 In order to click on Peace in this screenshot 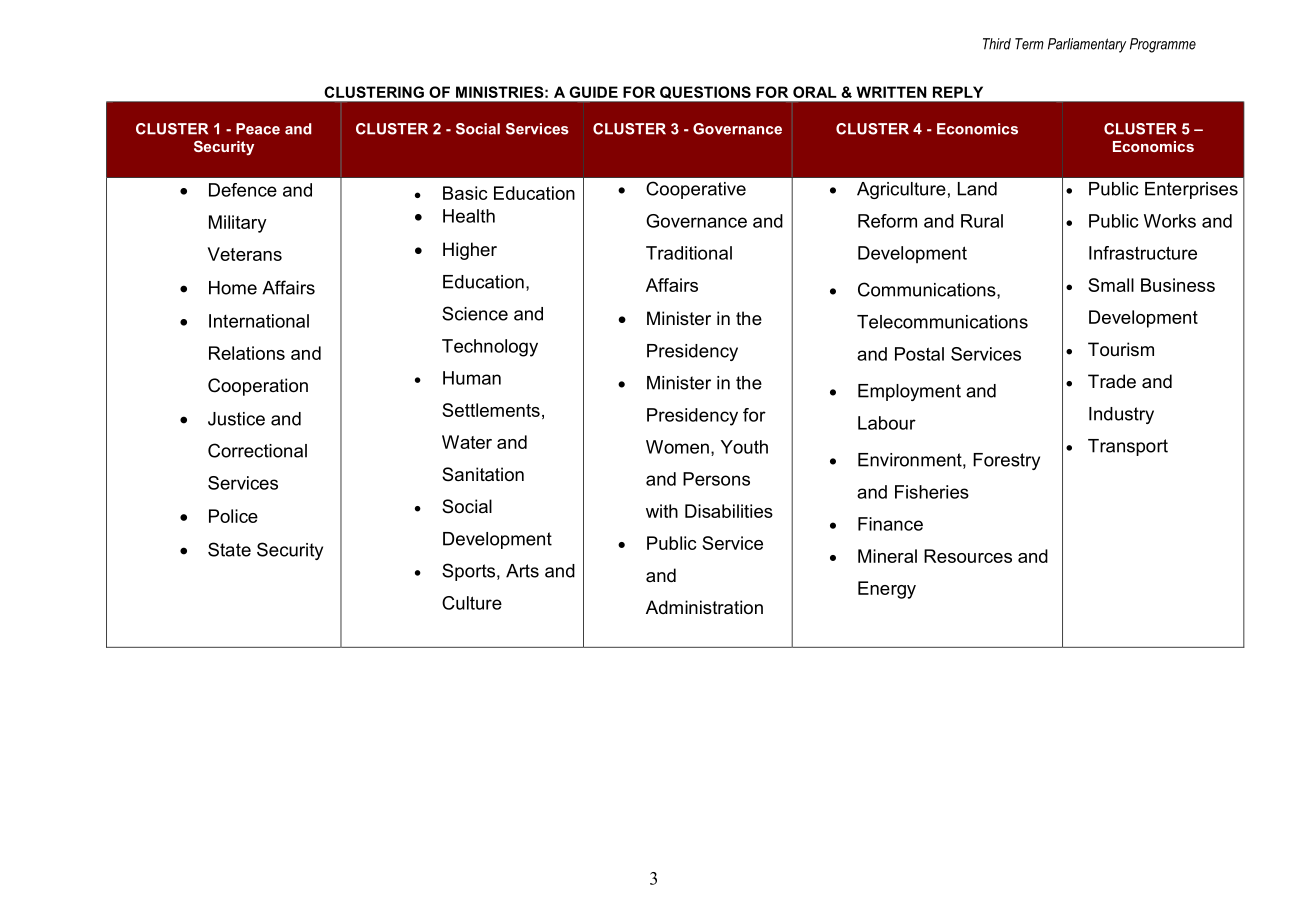, I will do `click(258, 129)`.
